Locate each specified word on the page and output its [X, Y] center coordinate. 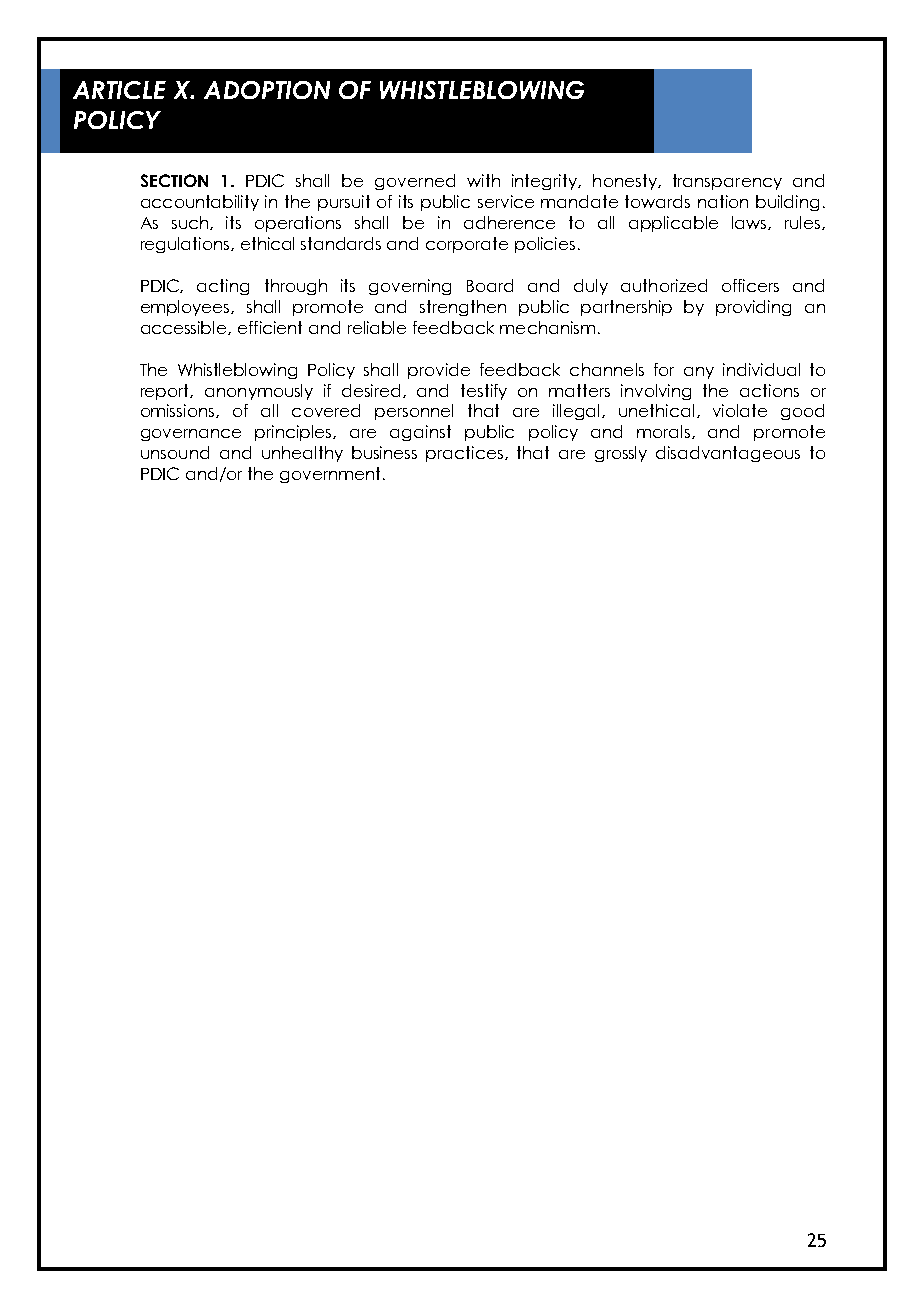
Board [490, 285]
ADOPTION [267, 90]
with [483, 180]
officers [750, 285]
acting [223, 287]
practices [466, 454]
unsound [175, 452]
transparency [727, 182]
